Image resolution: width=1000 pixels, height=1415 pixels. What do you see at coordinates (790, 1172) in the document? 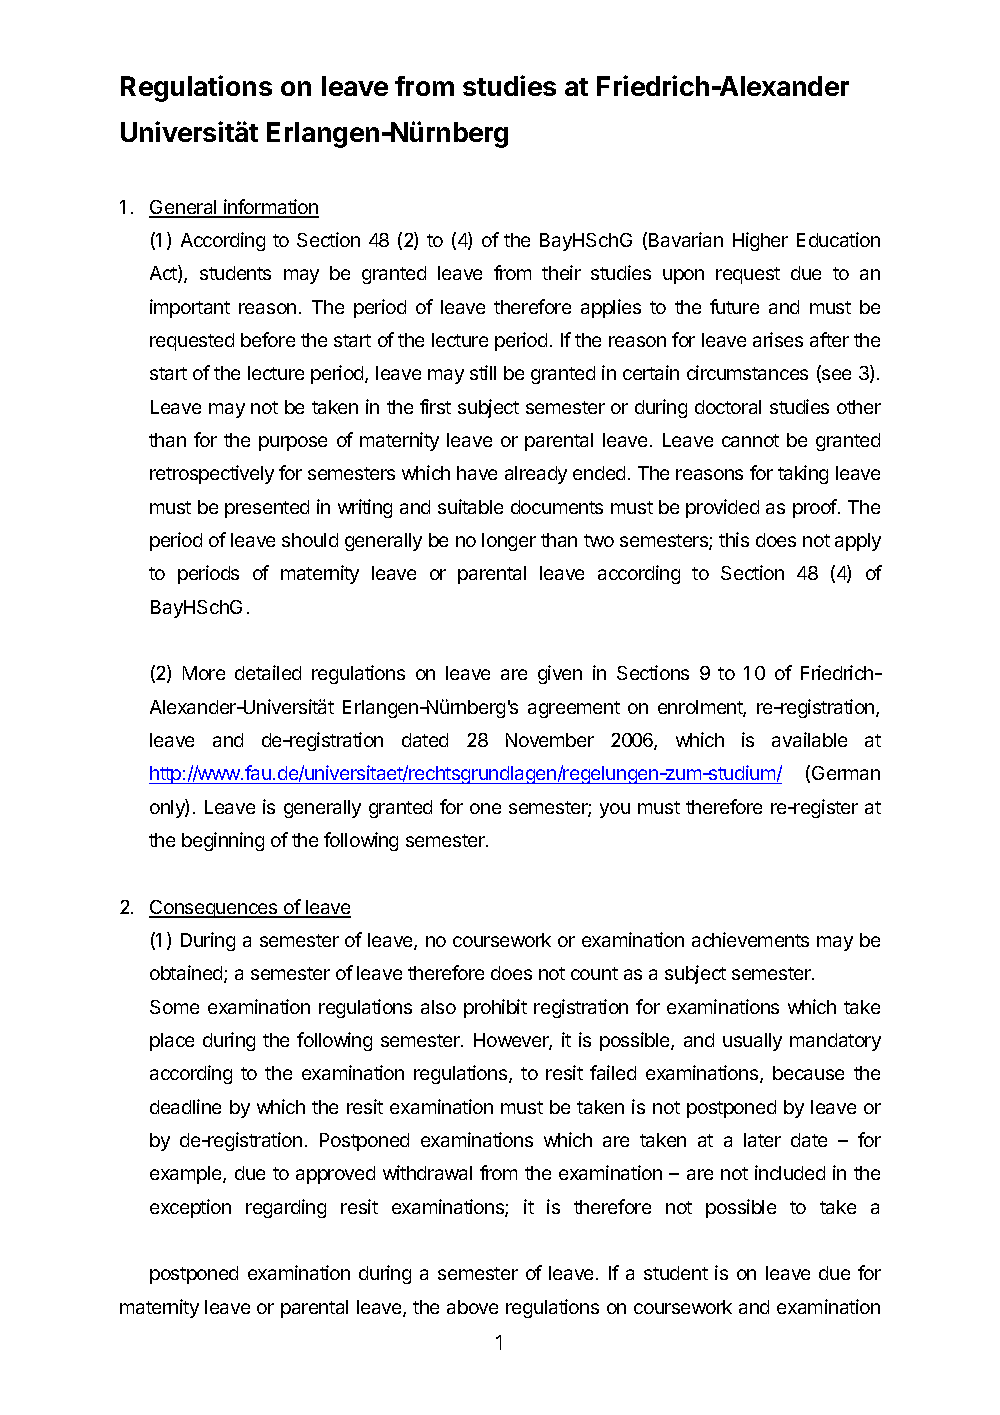
I see `included` at bounding box center [790, 1172].
